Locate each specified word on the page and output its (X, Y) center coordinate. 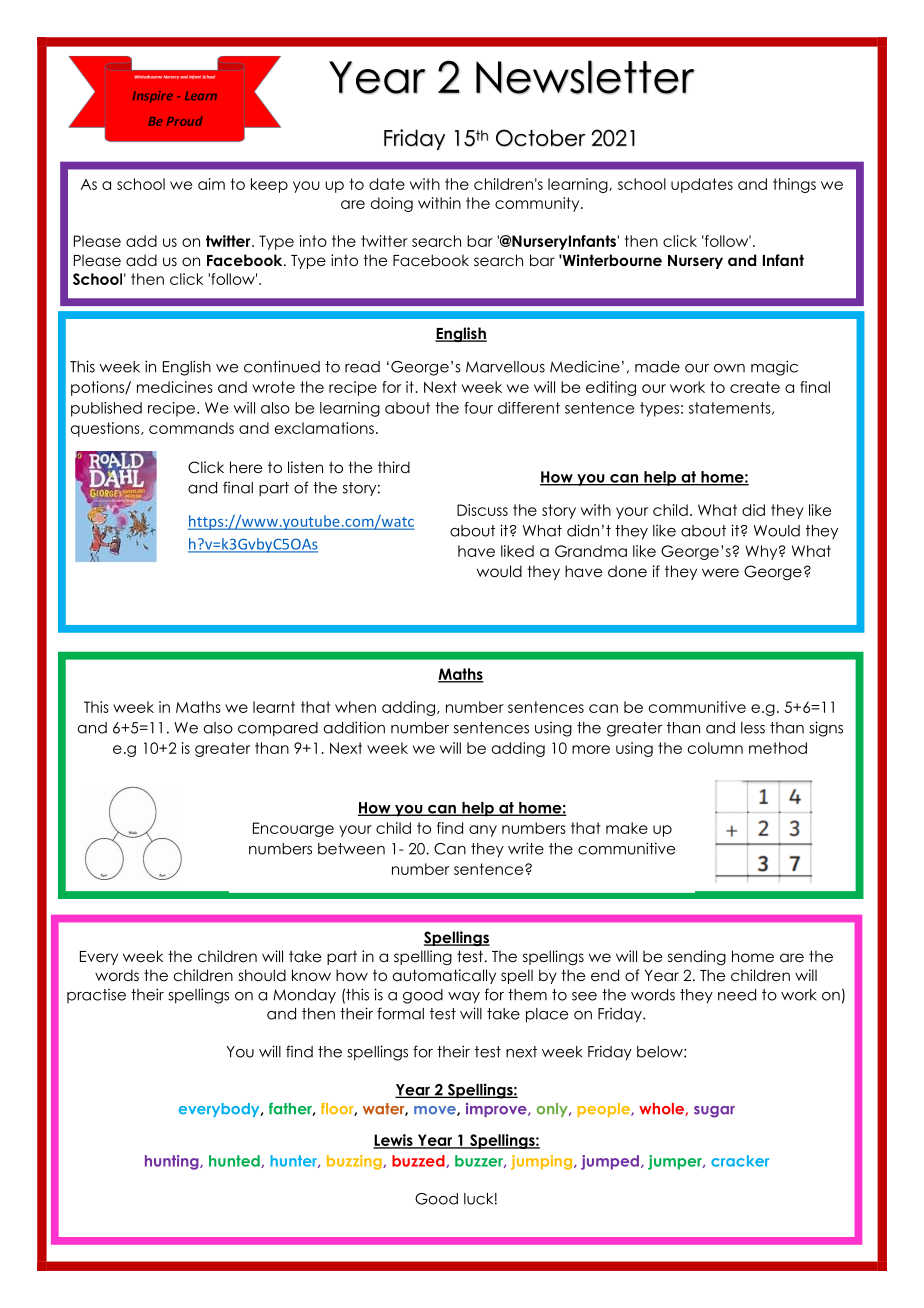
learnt (274, 707)
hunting (173, 1162)
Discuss (482, 510)
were (720, 573)
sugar (714, 1112)
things (794, 185)
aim (211, 184)
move (436, 1111)
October (540, 138)
